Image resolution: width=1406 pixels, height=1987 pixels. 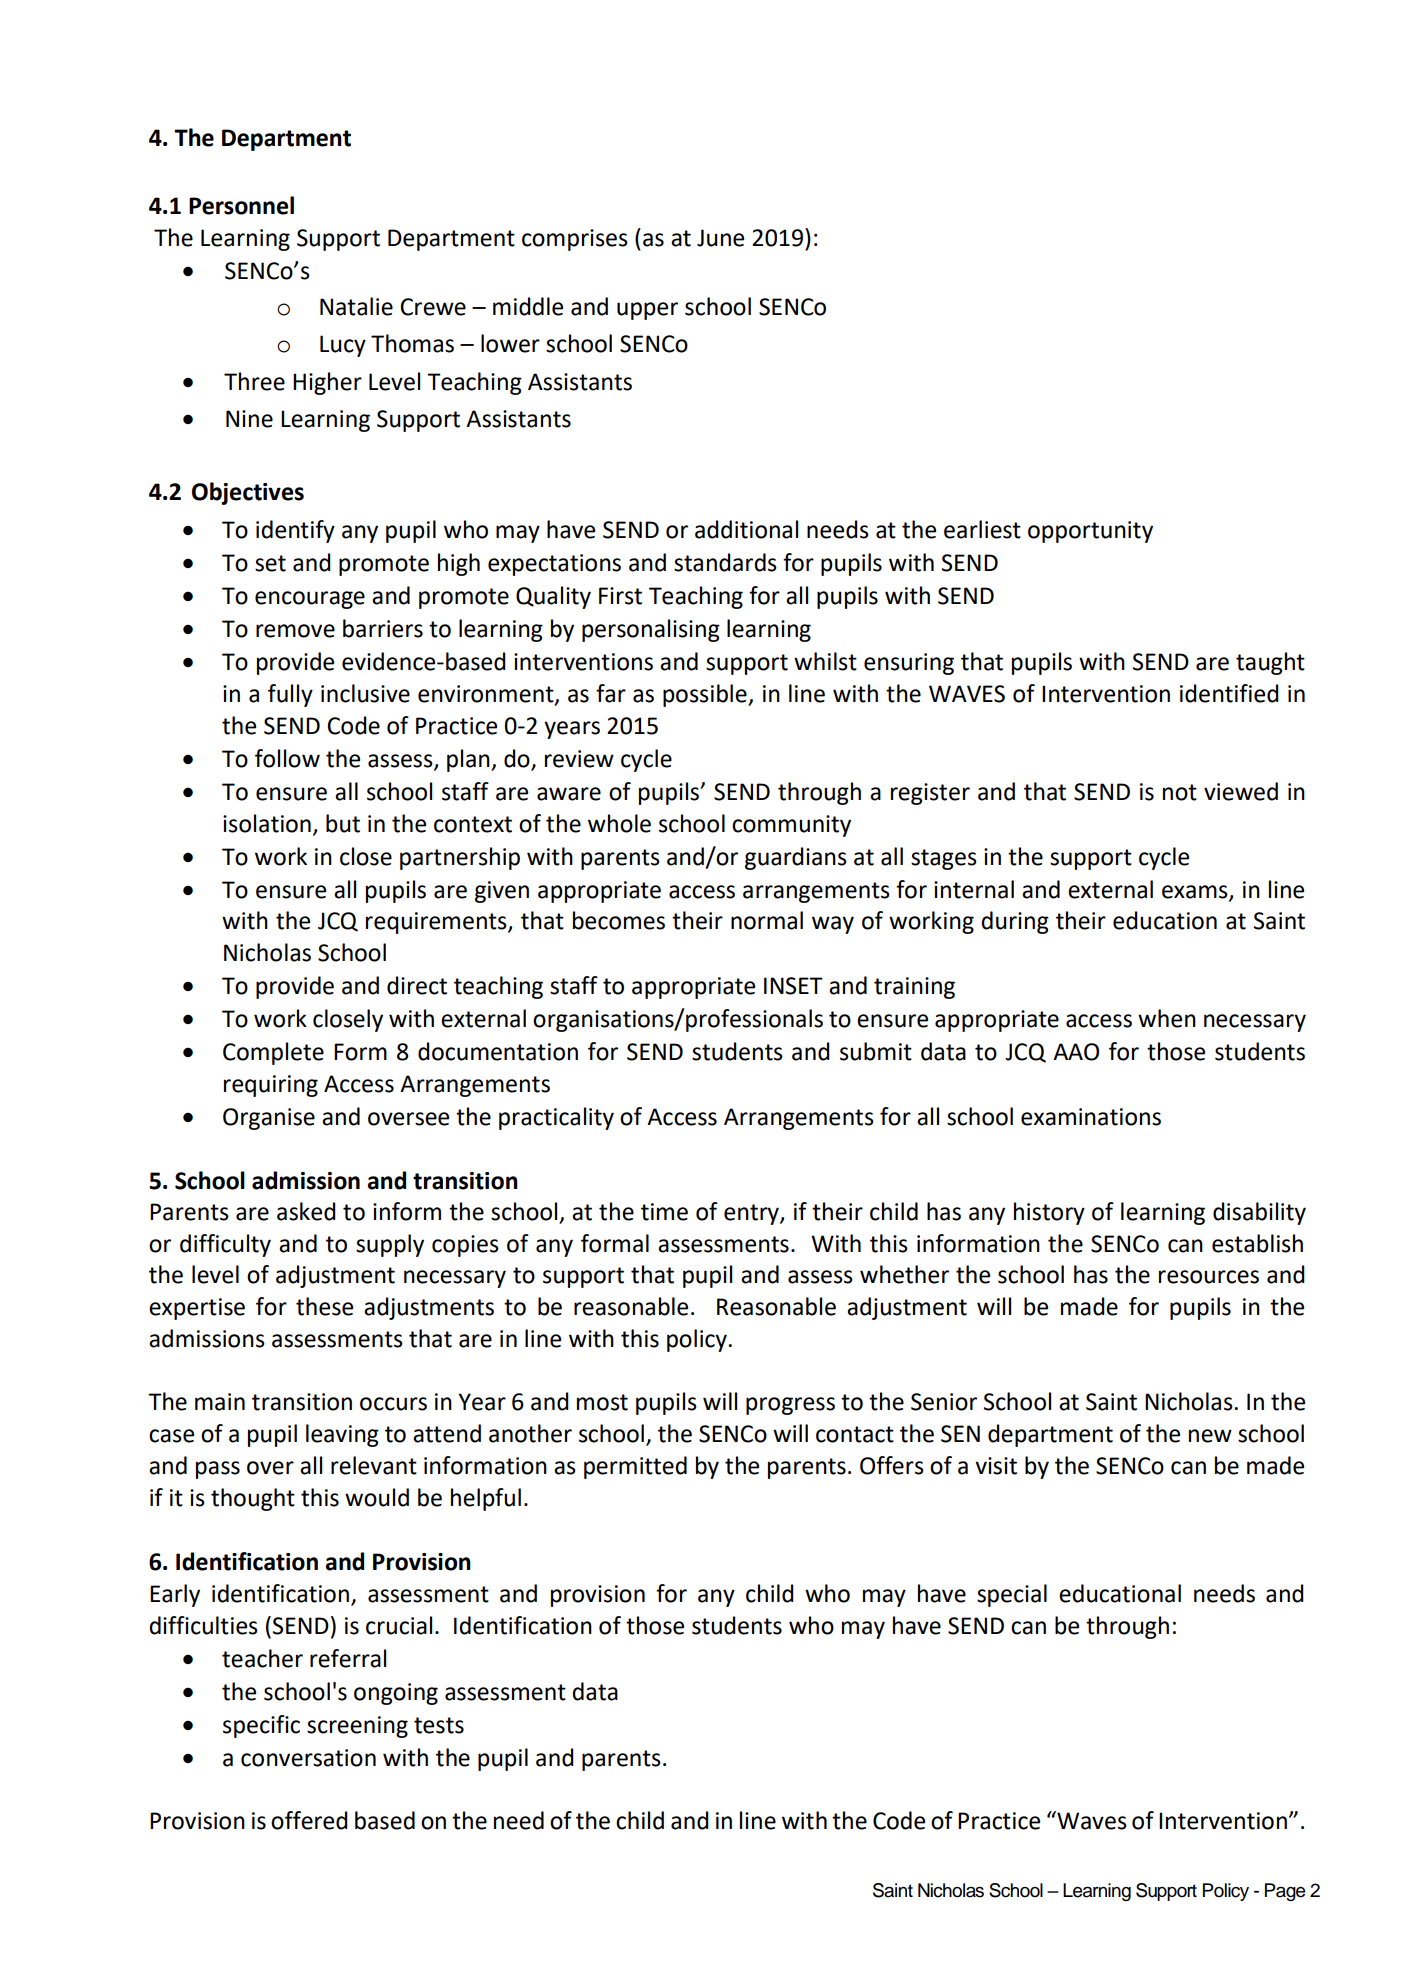 What do you see at coordinates (791, 826) in the screenshot?
I see `community` at bounding box center [791, 826].
